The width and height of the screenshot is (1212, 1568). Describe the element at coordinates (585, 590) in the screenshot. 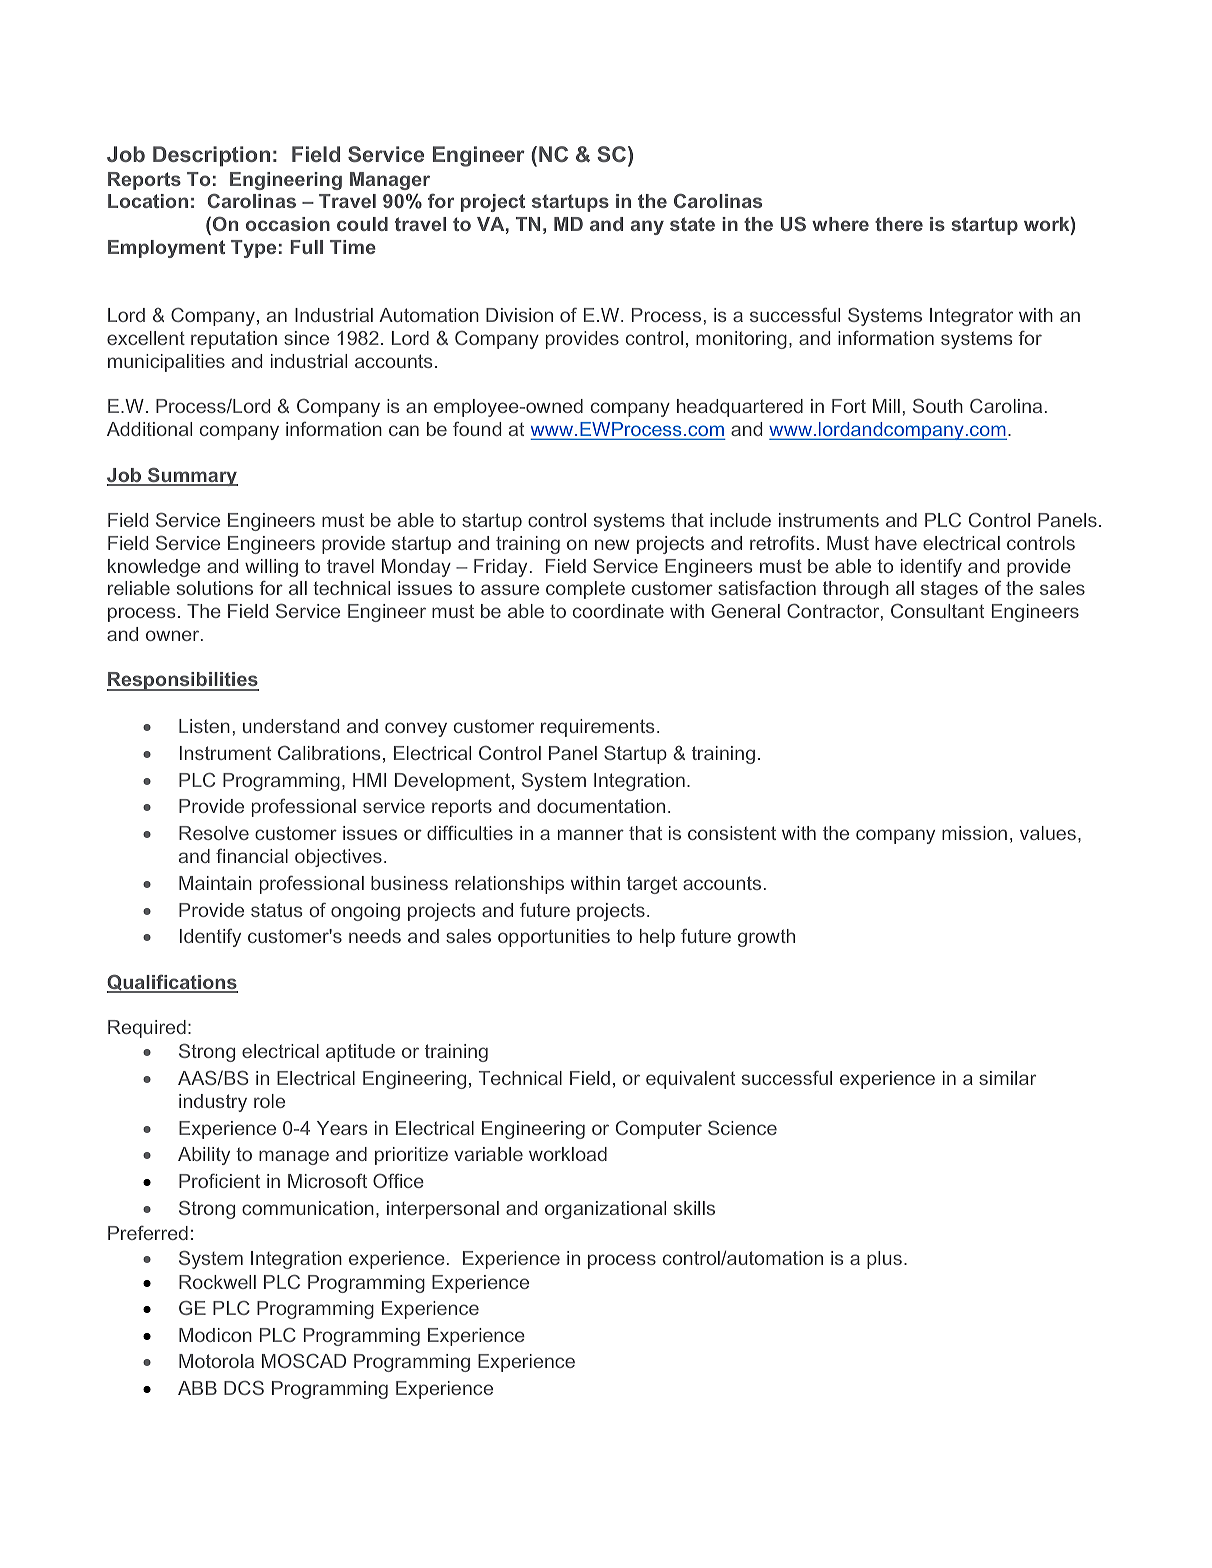

I see `complete` at that location.
